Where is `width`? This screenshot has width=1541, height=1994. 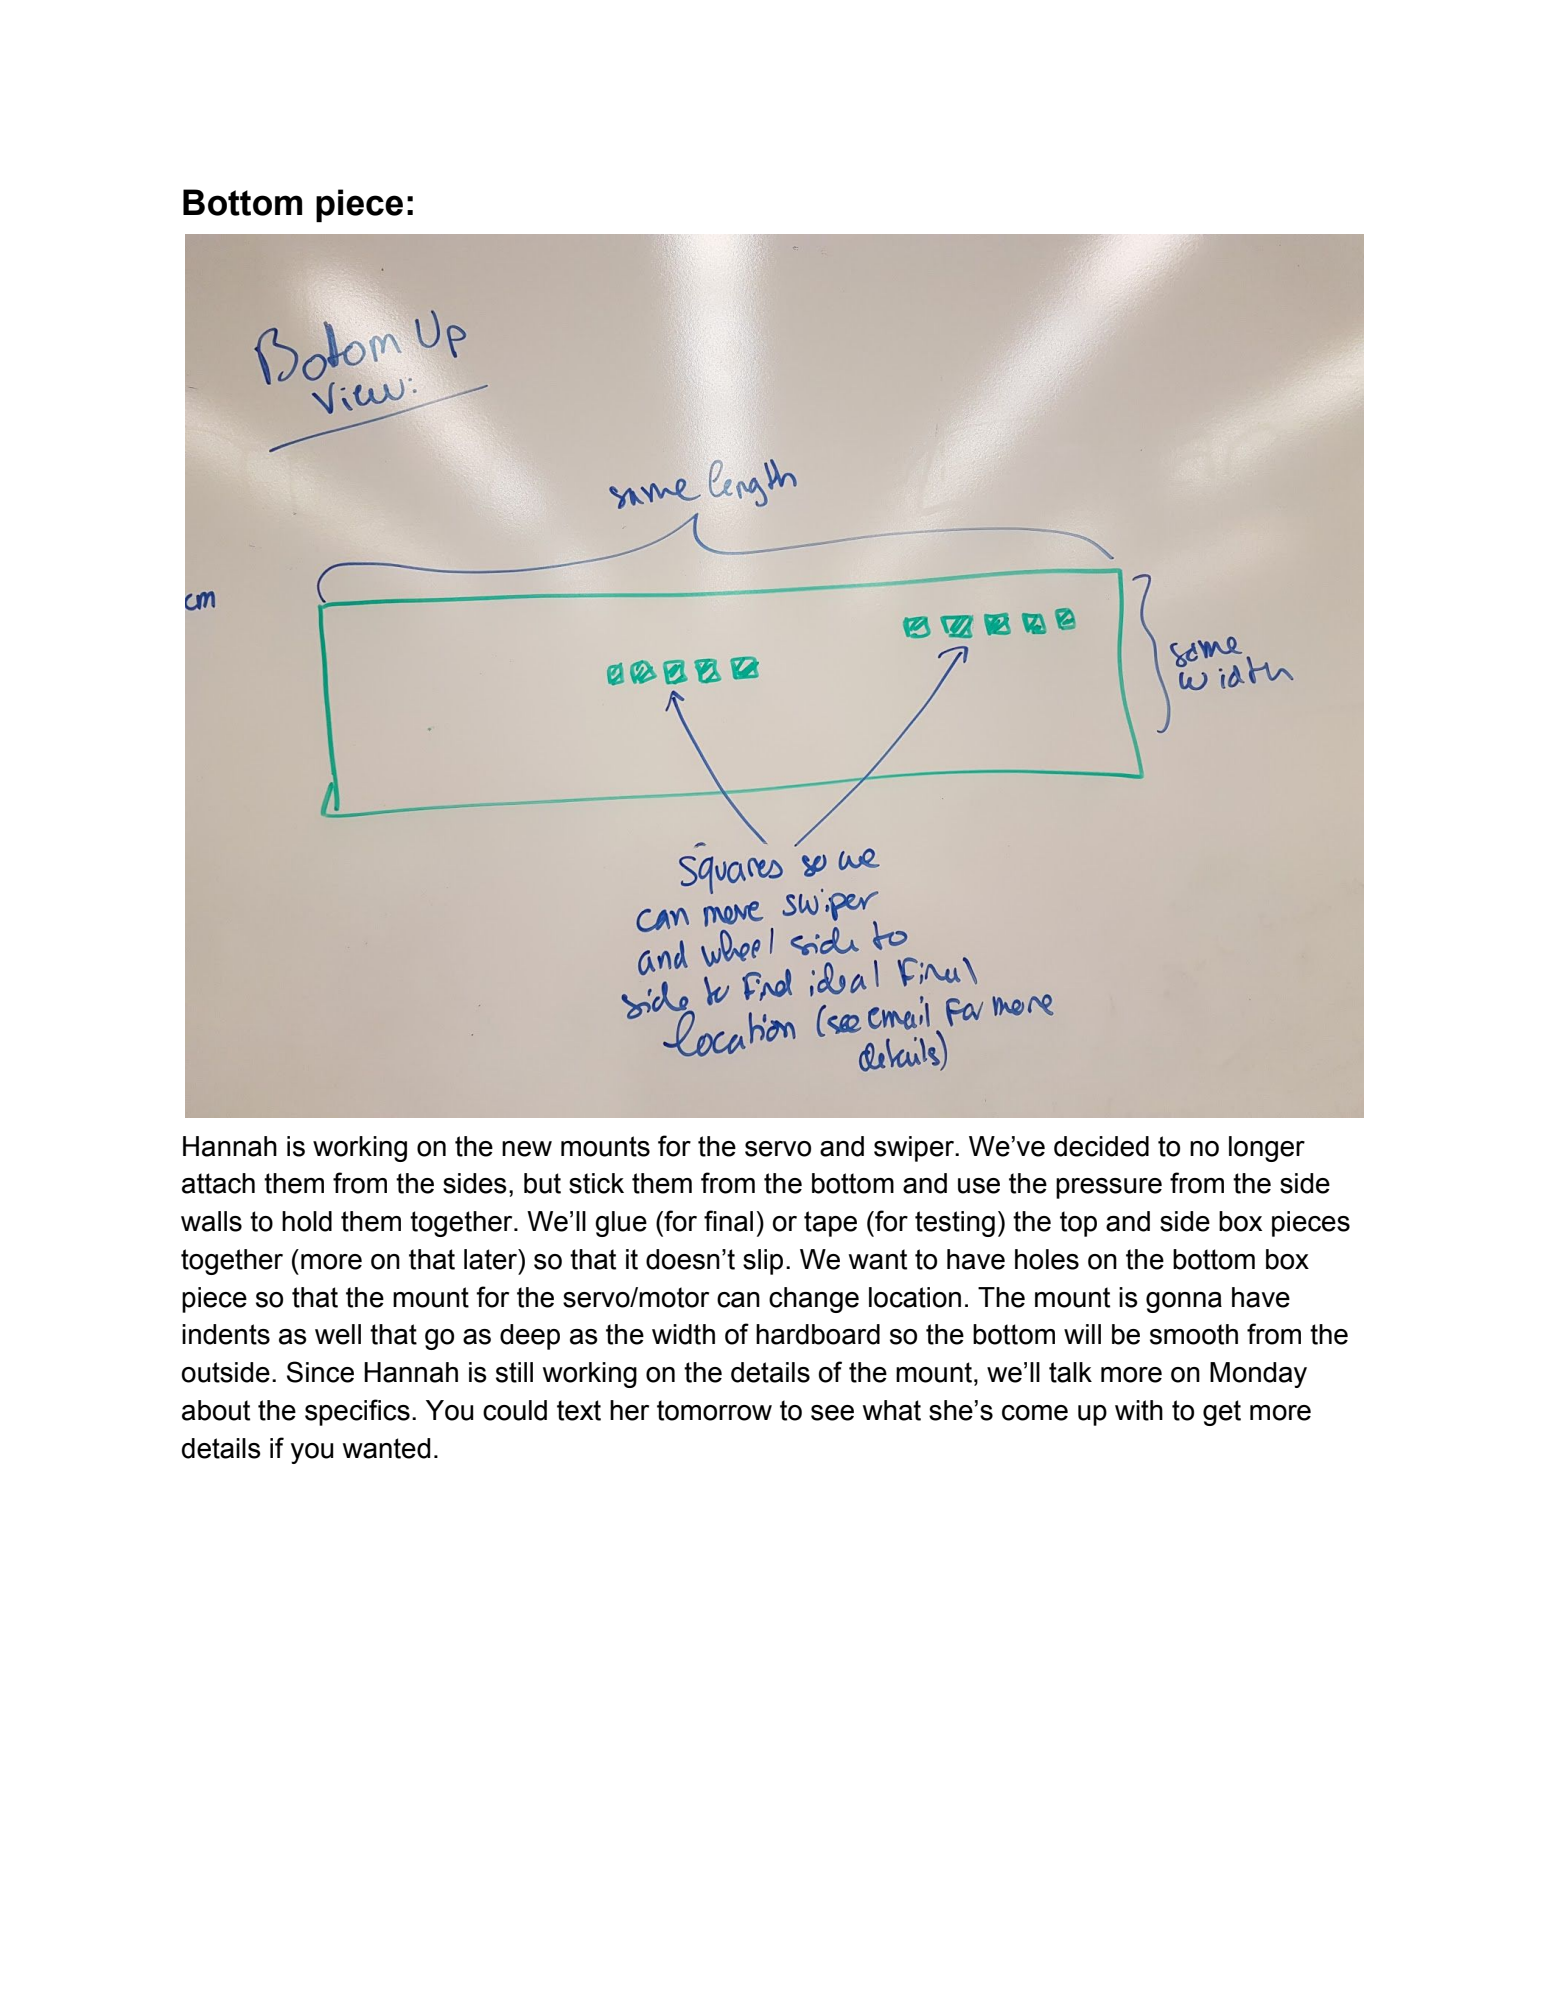 width is located at coordinates (683, 1334).
